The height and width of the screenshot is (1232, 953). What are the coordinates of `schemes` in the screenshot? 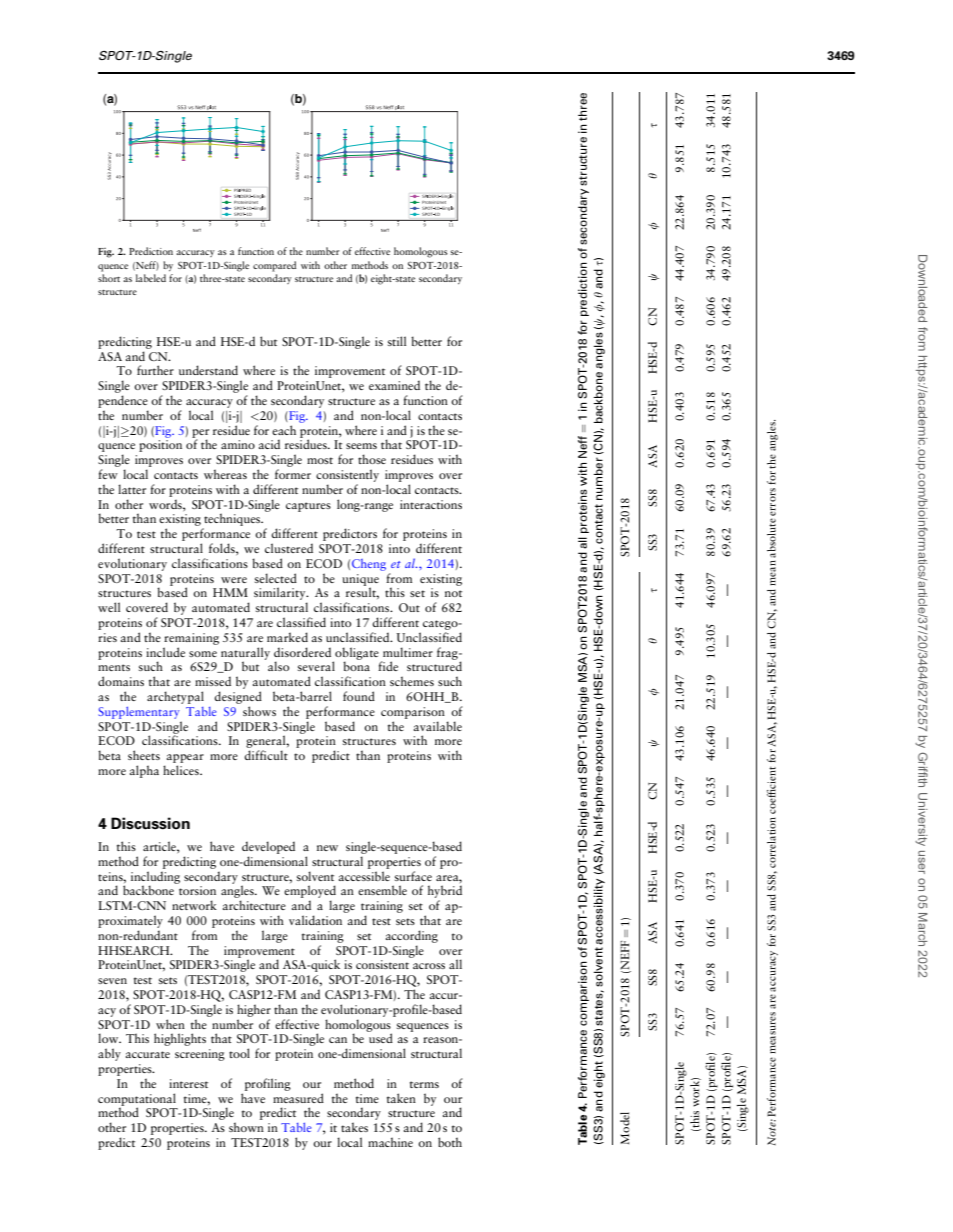 It's located at (412, 681).
